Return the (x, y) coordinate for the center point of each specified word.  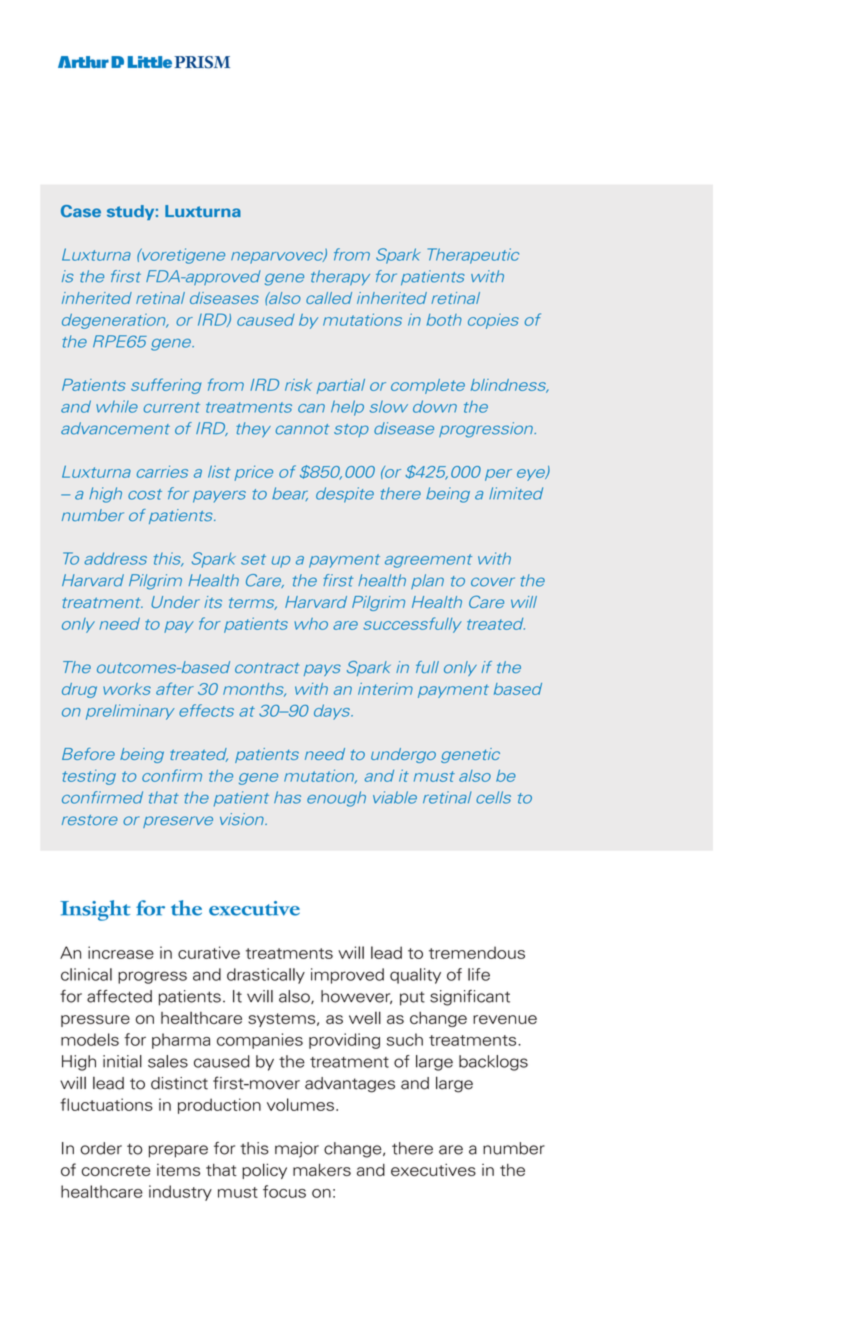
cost (145, 494)
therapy (340, 278)
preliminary (130, 712)
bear (290, 494)
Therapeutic (473, 256)
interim (385, 689)
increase (121, 952)
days (333, 712)
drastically (266, 976)
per (498, 475)
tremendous (477, 952)
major (297, 1150)
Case (81, 211)
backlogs (493, 1063)
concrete (116, 1170)
